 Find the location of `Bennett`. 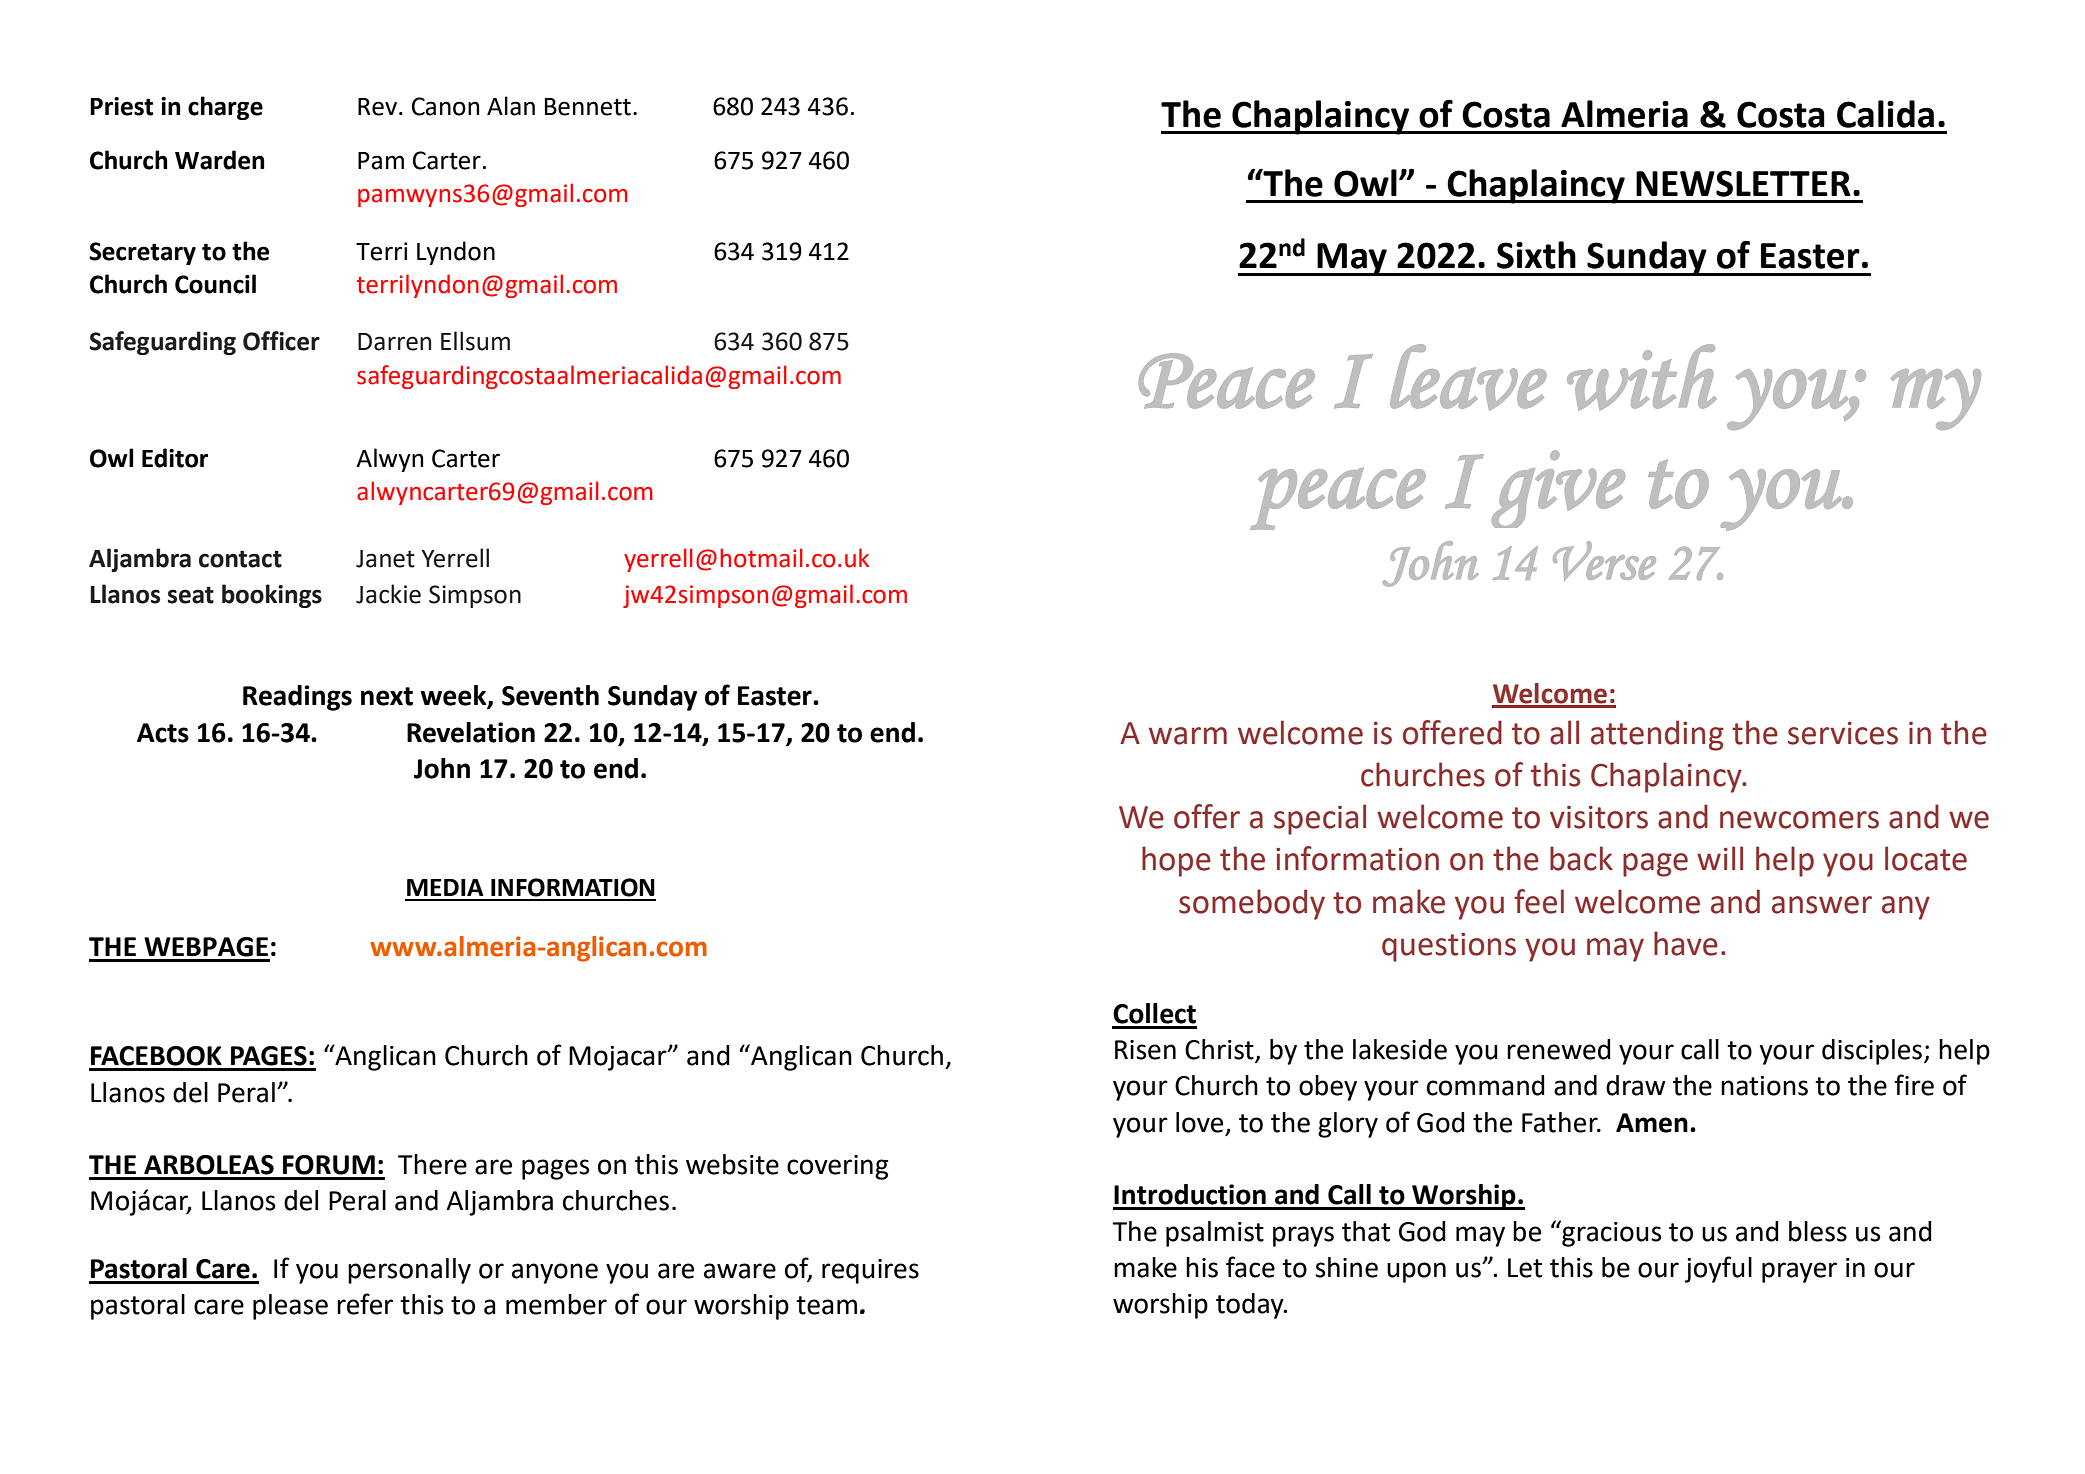

Bennett is located at coordinates (588, 107).
